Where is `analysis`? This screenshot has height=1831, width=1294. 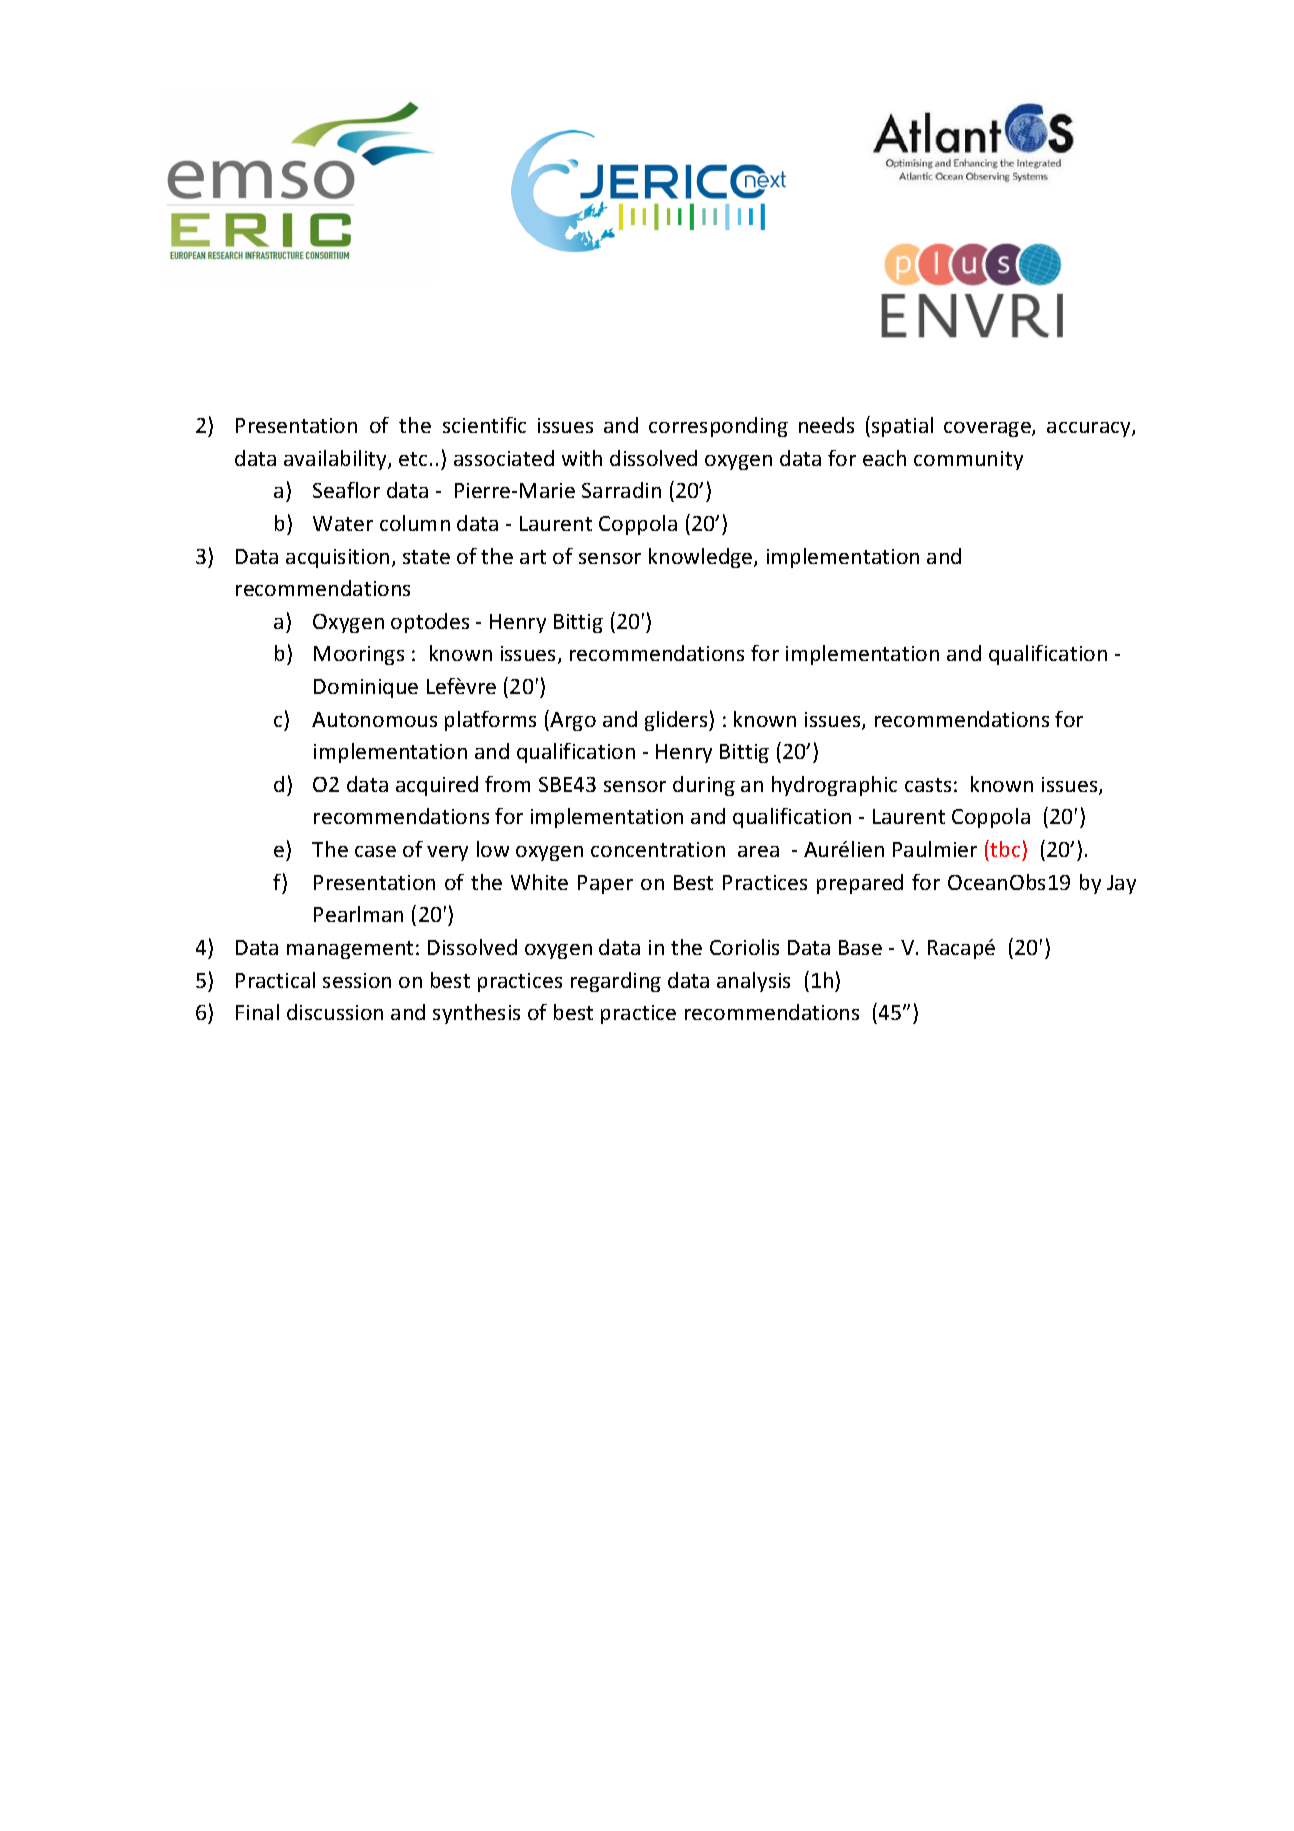
analysis is located at coordinates (753, 982).
